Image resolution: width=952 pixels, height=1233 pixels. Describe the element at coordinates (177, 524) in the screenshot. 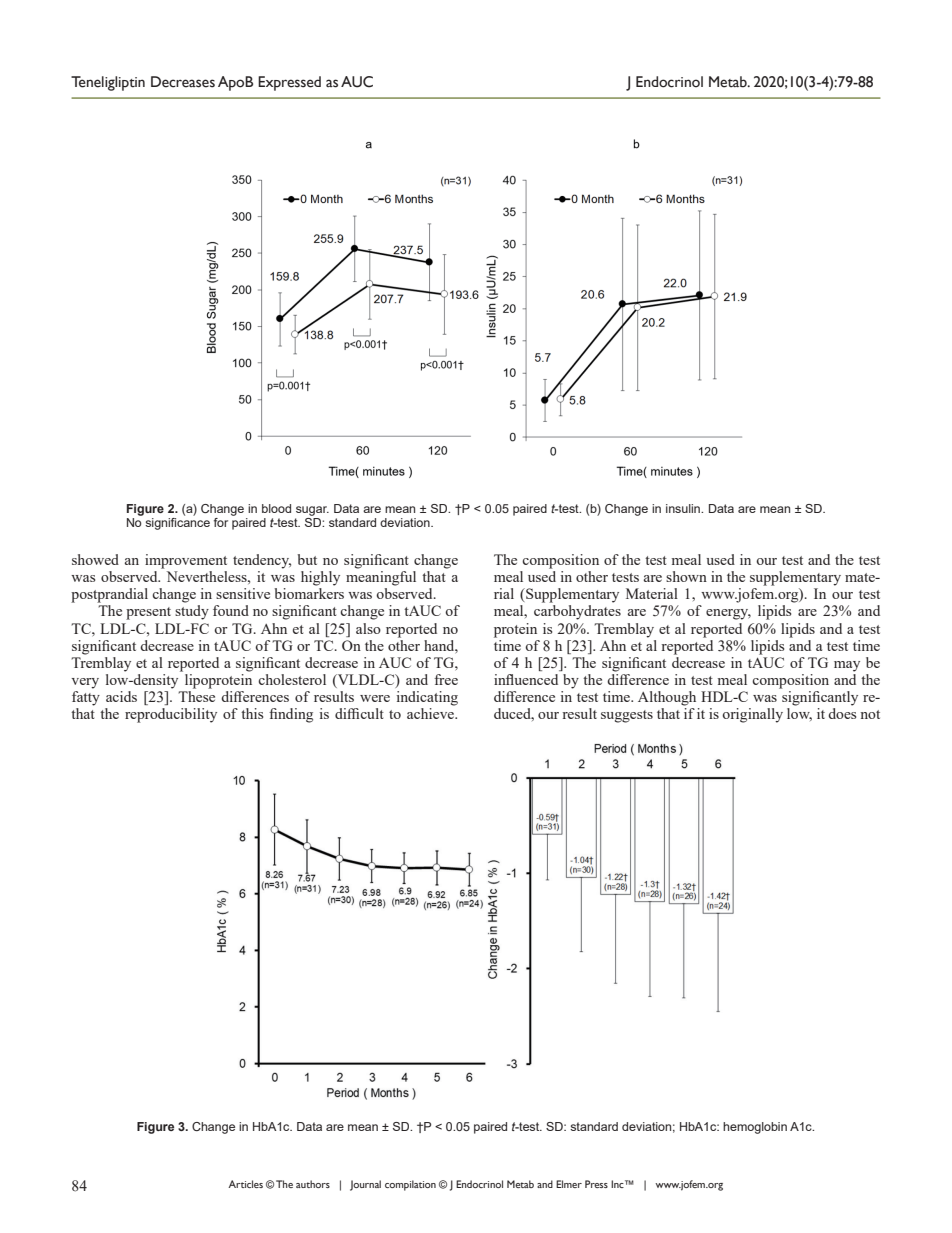

I see `significance` at that location.
